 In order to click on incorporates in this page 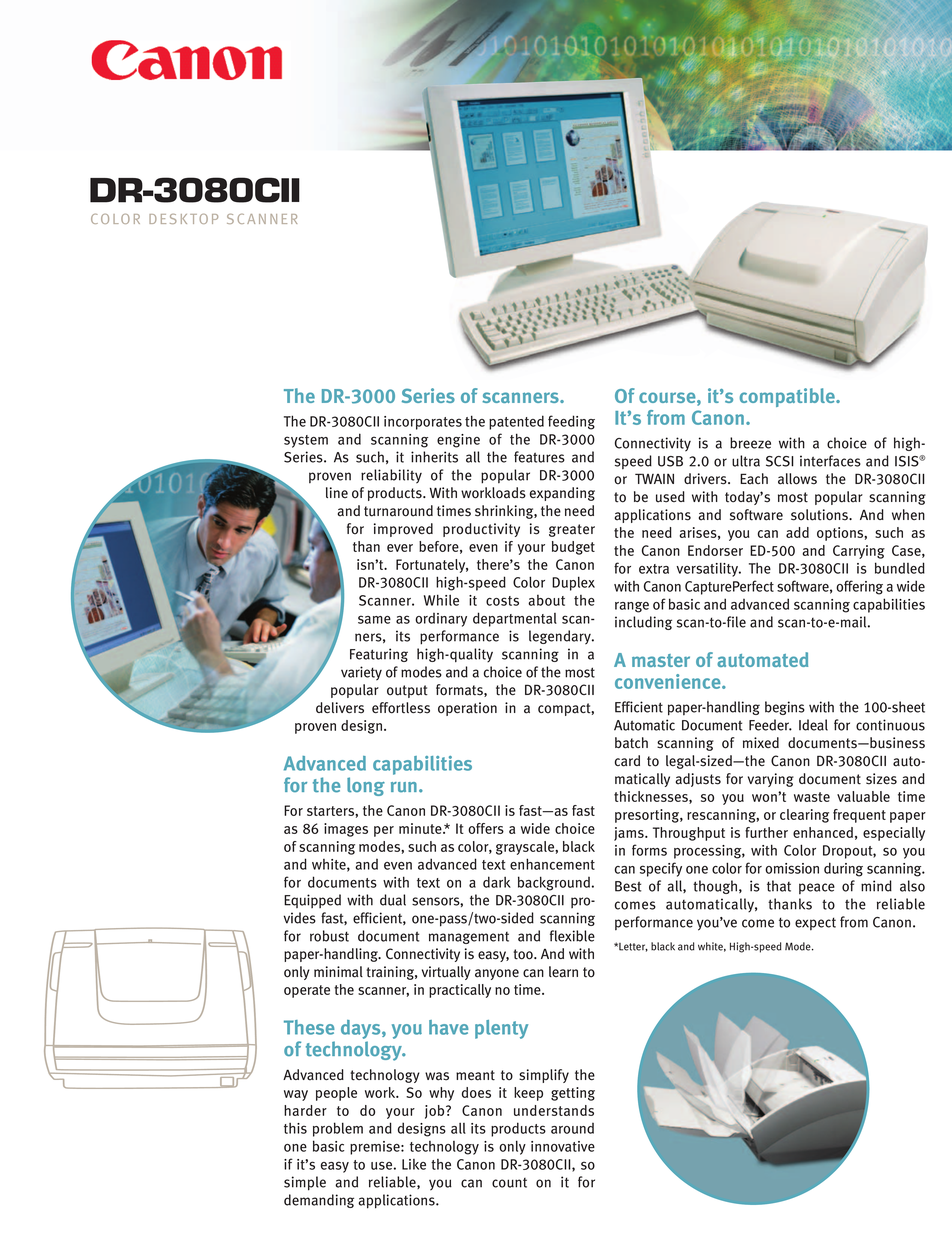, I will do `click(423, 423)`.
